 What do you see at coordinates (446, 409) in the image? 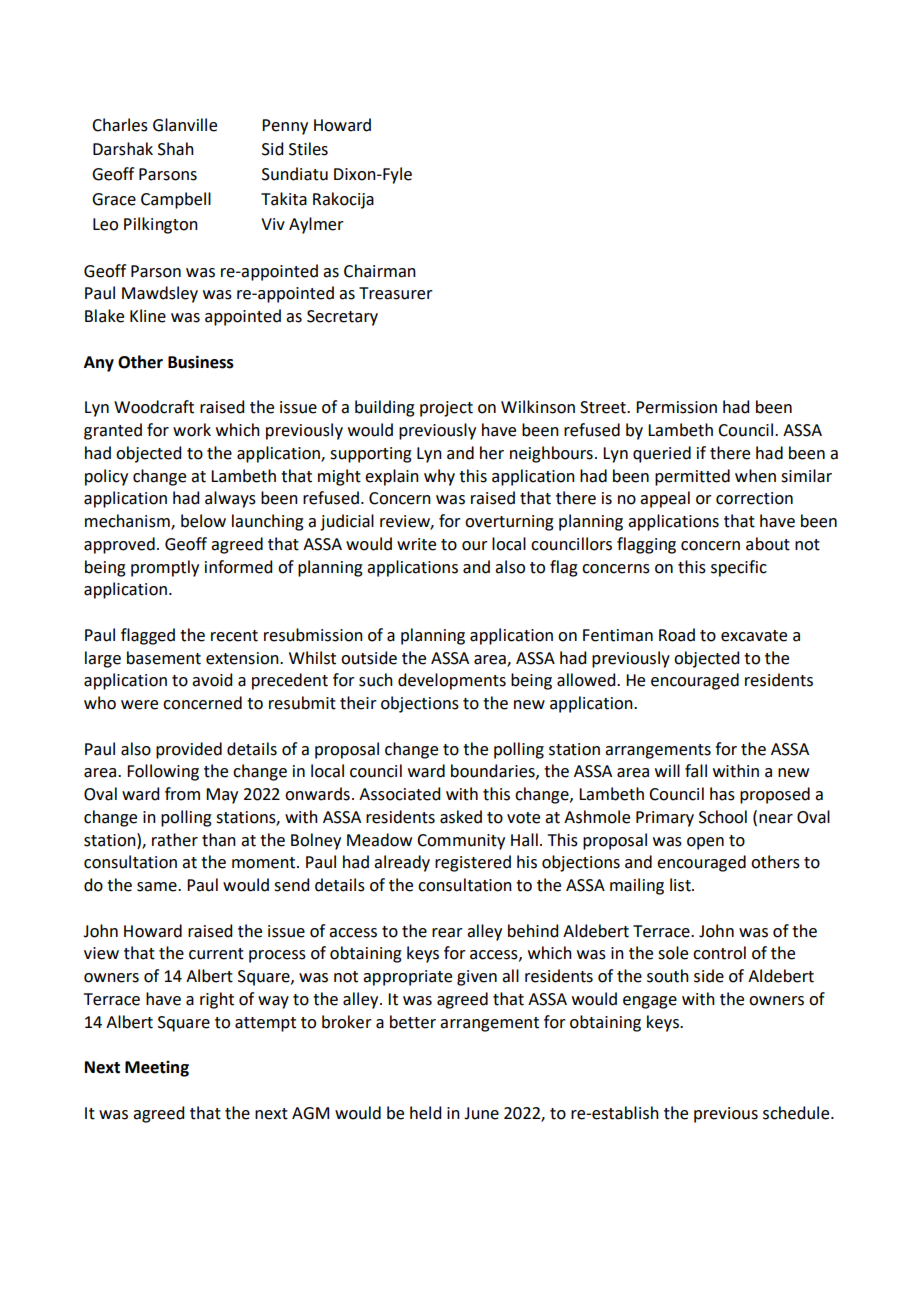
I see `project` at bounding box center [446, 409].
